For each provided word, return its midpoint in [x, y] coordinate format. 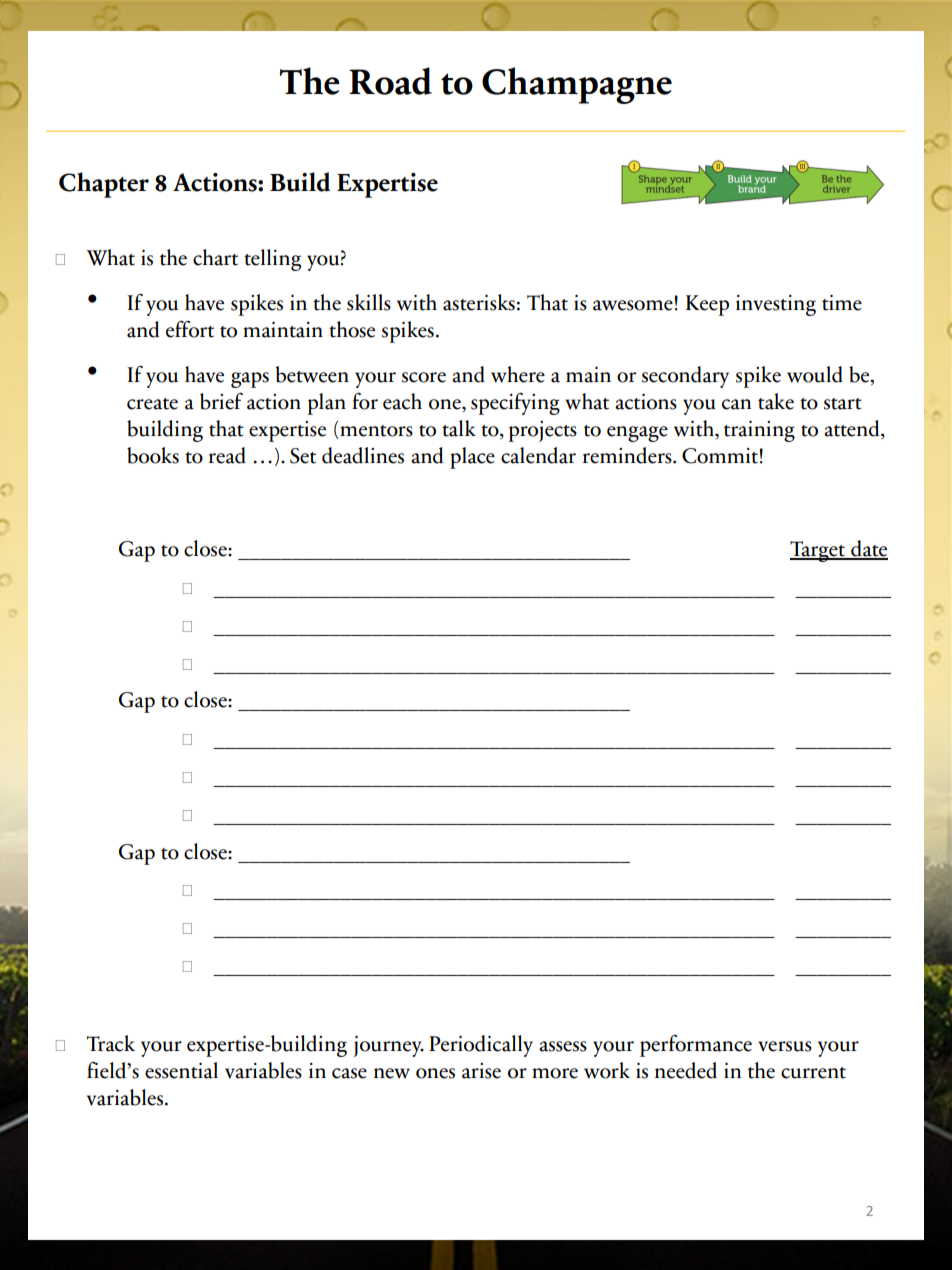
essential [181, 1070]
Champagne [577, 85]
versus [785, 1046]
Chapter [104, 185]
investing [776, 305]
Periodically [481, 1046]
